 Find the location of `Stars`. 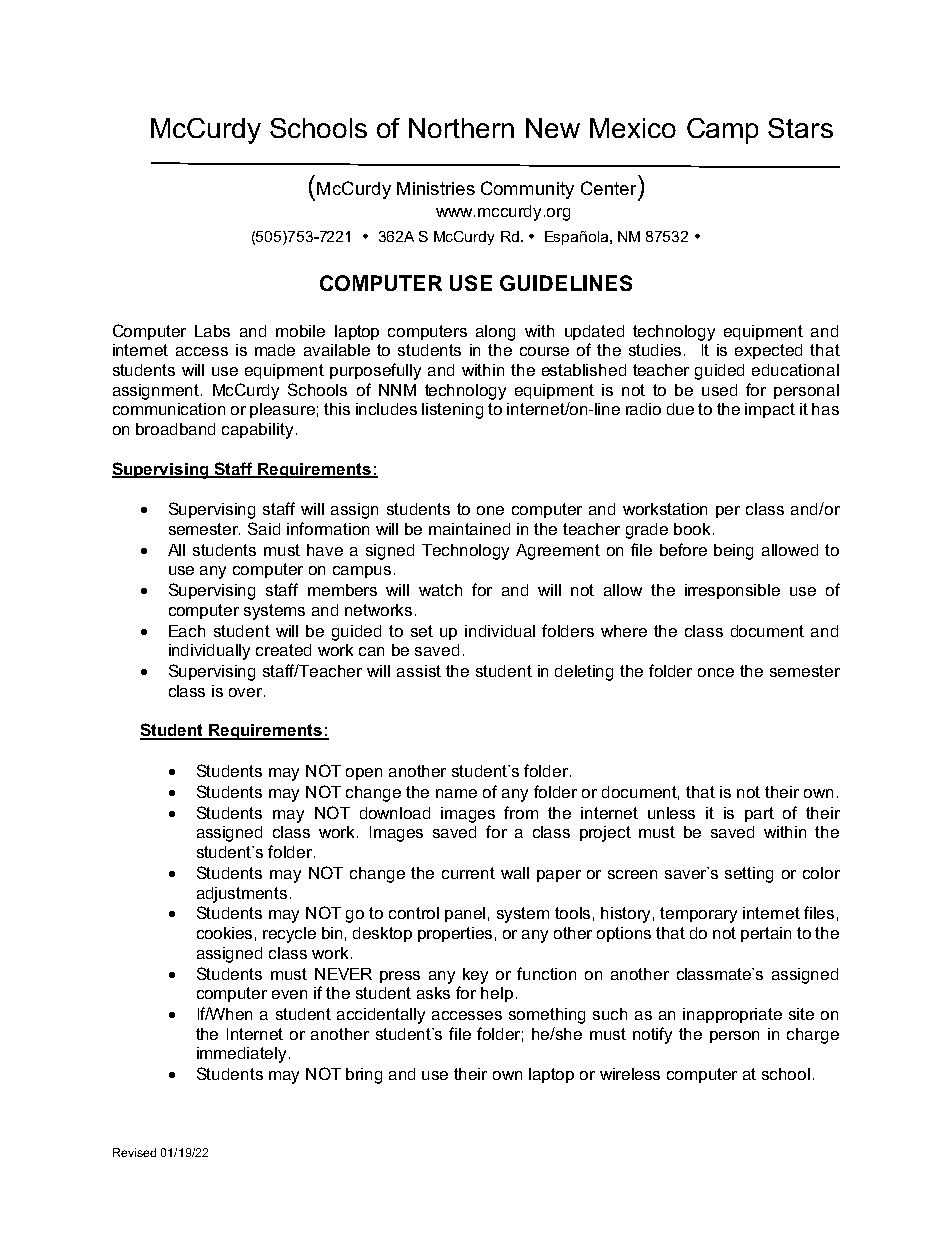

Stars is located at coordinates (800, 128).
